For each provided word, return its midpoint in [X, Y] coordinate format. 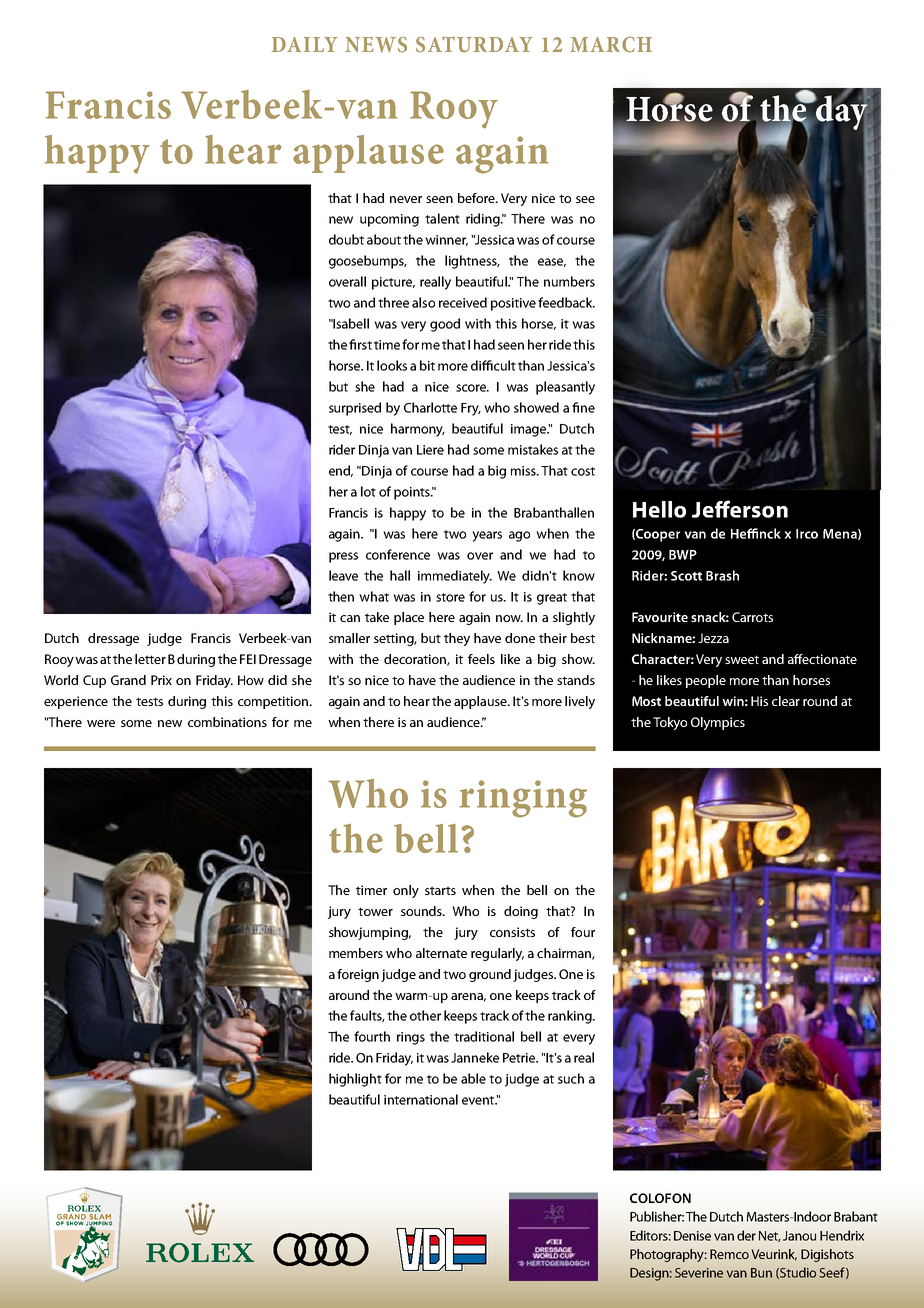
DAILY [304, 44]
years [487, 536]
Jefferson [740, 509]
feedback [566, 302]
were [101, 723]
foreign [358, 975]
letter [150, 659]
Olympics [718, 723]
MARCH [611, 44]
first [360, 344]
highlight [355, 1080]
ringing [523, 799]
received [463, 302]
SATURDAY [474, 45]
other [425, 1015]
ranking [571, 1017]
